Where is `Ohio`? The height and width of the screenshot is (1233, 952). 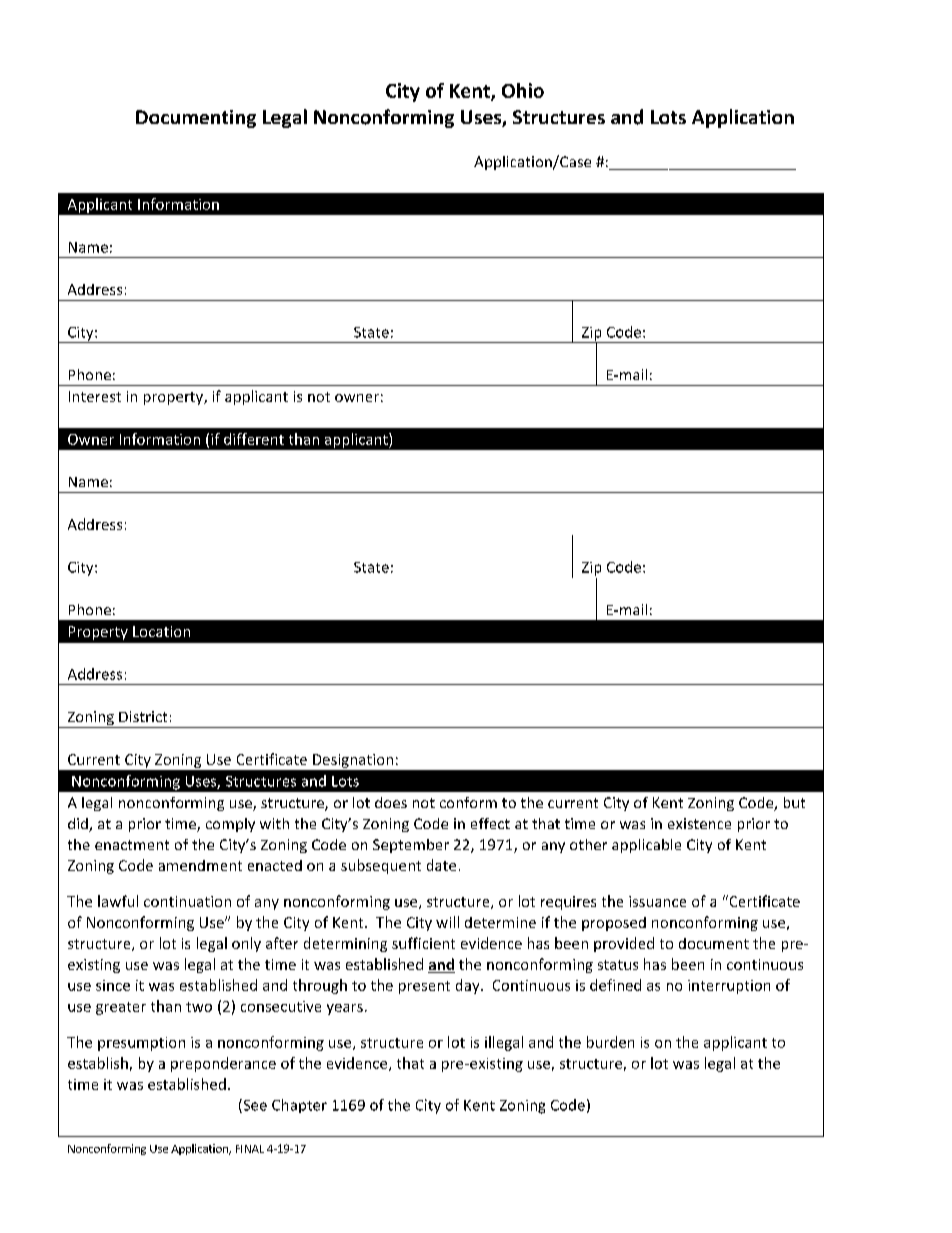 Ohio is located at coordinates (523, 90).
